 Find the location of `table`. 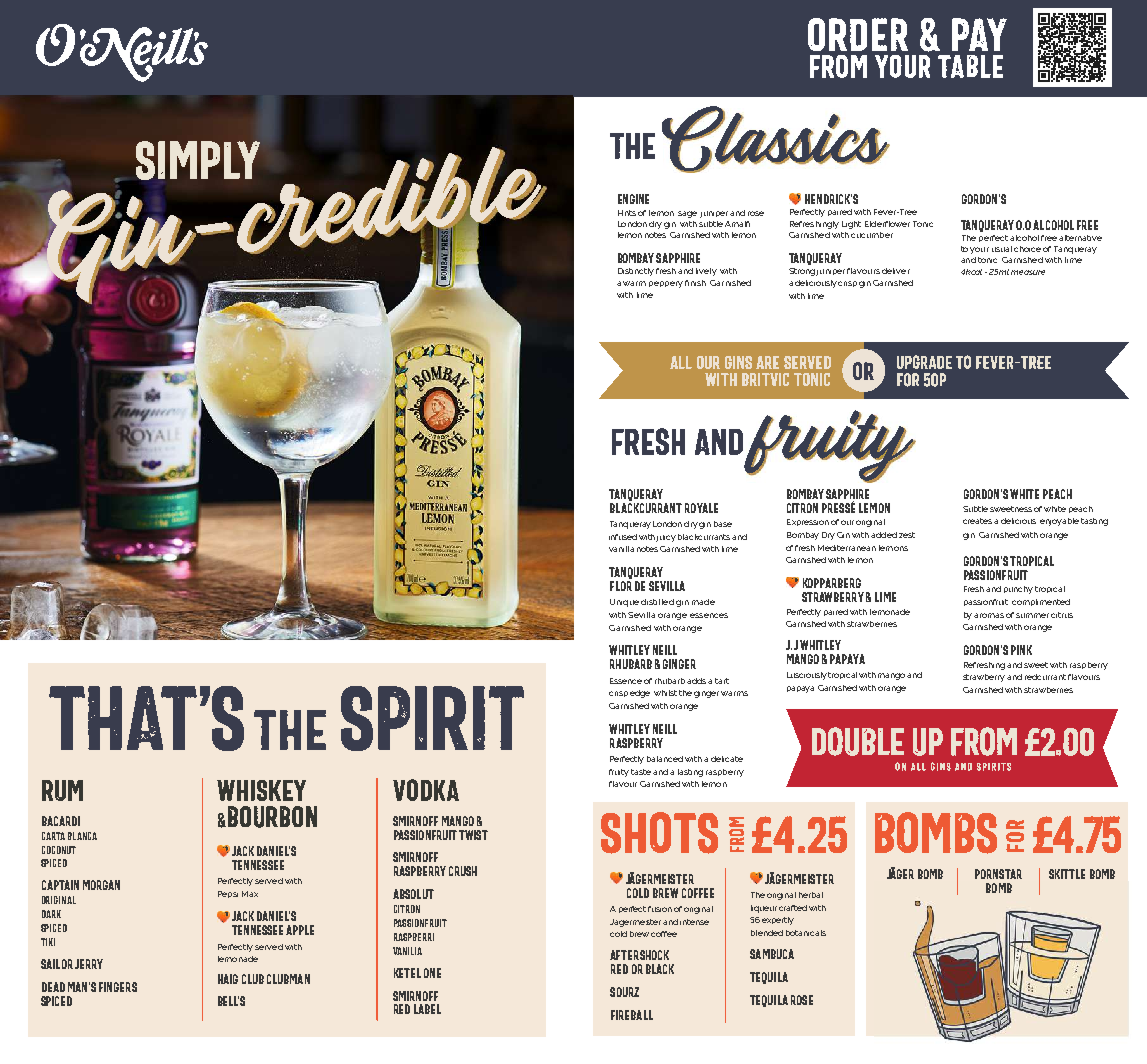

table is located at coordinates (970, 66).
